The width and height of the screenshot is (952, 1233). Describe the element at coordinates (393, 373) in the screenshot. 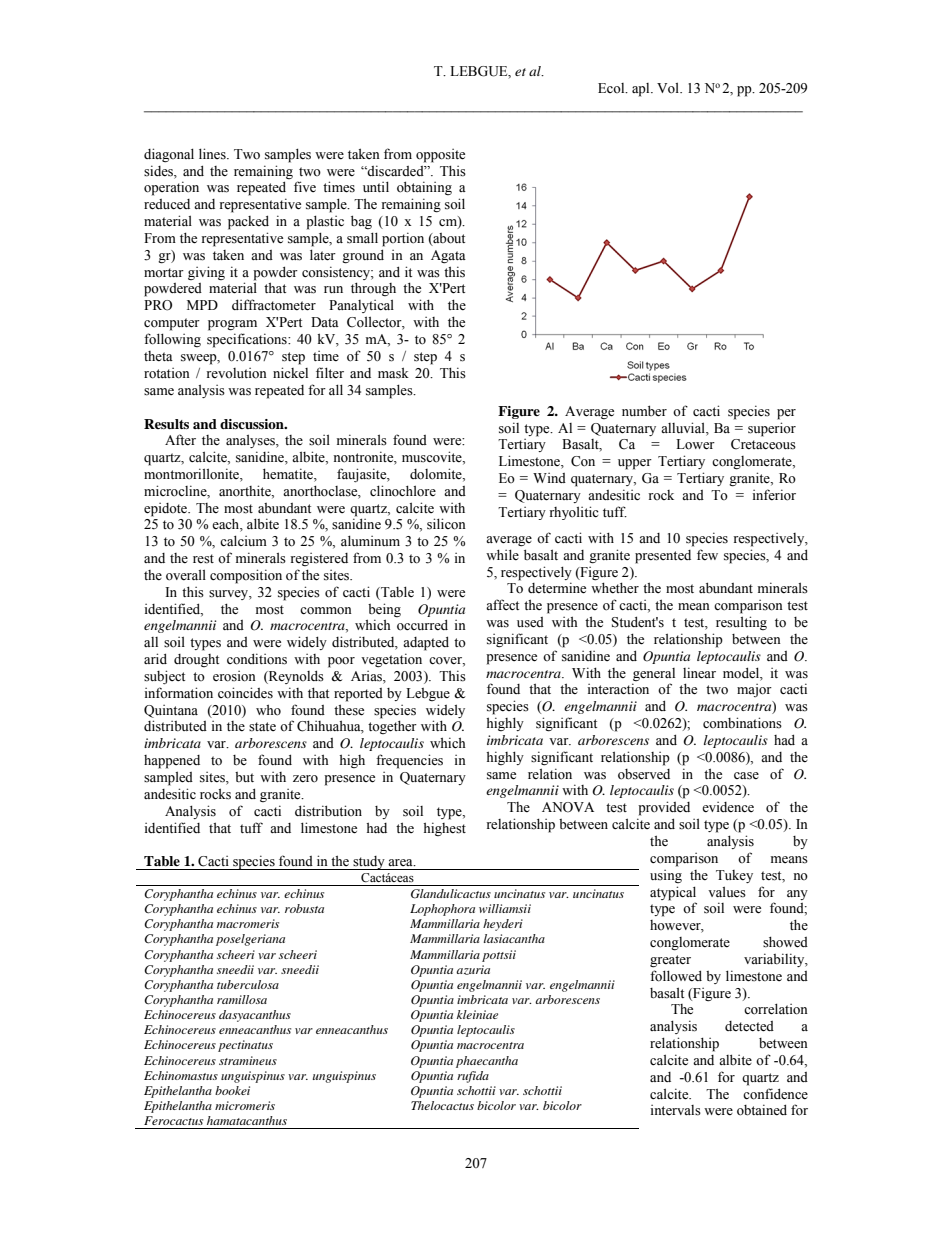

I see `mask` at that location.
